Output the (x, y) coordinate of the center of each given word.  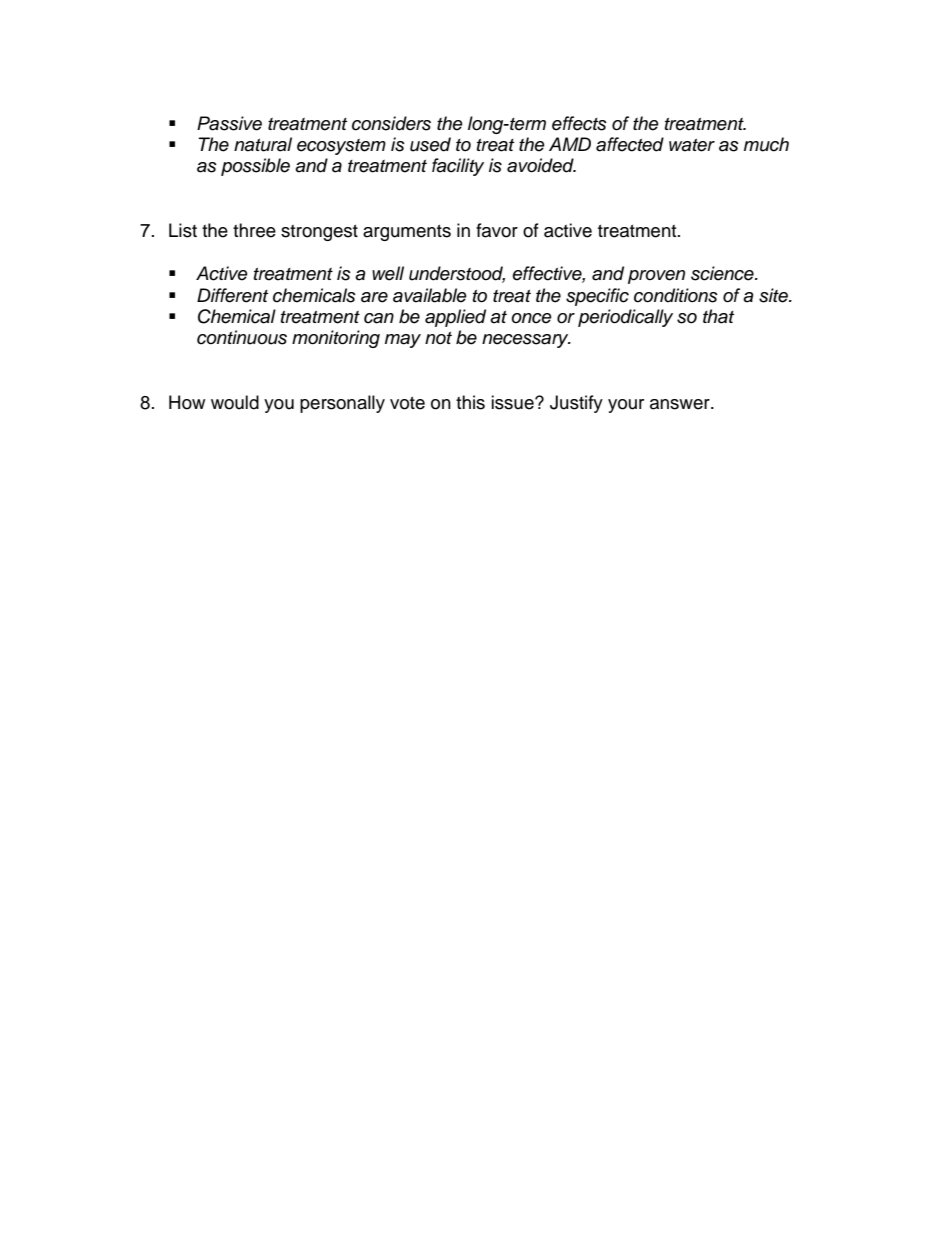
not (438, 338)
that (718, 316)
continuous (242, 337)
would (235, 402)
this (470, 402)
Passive (229, 123)
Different (232, 295)
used (430, 144)
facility (458, 167)
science (723, 273)
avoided (541, 165)
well (388, 273)
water (692, 145)
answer (681, 404)
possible (255, 167)
